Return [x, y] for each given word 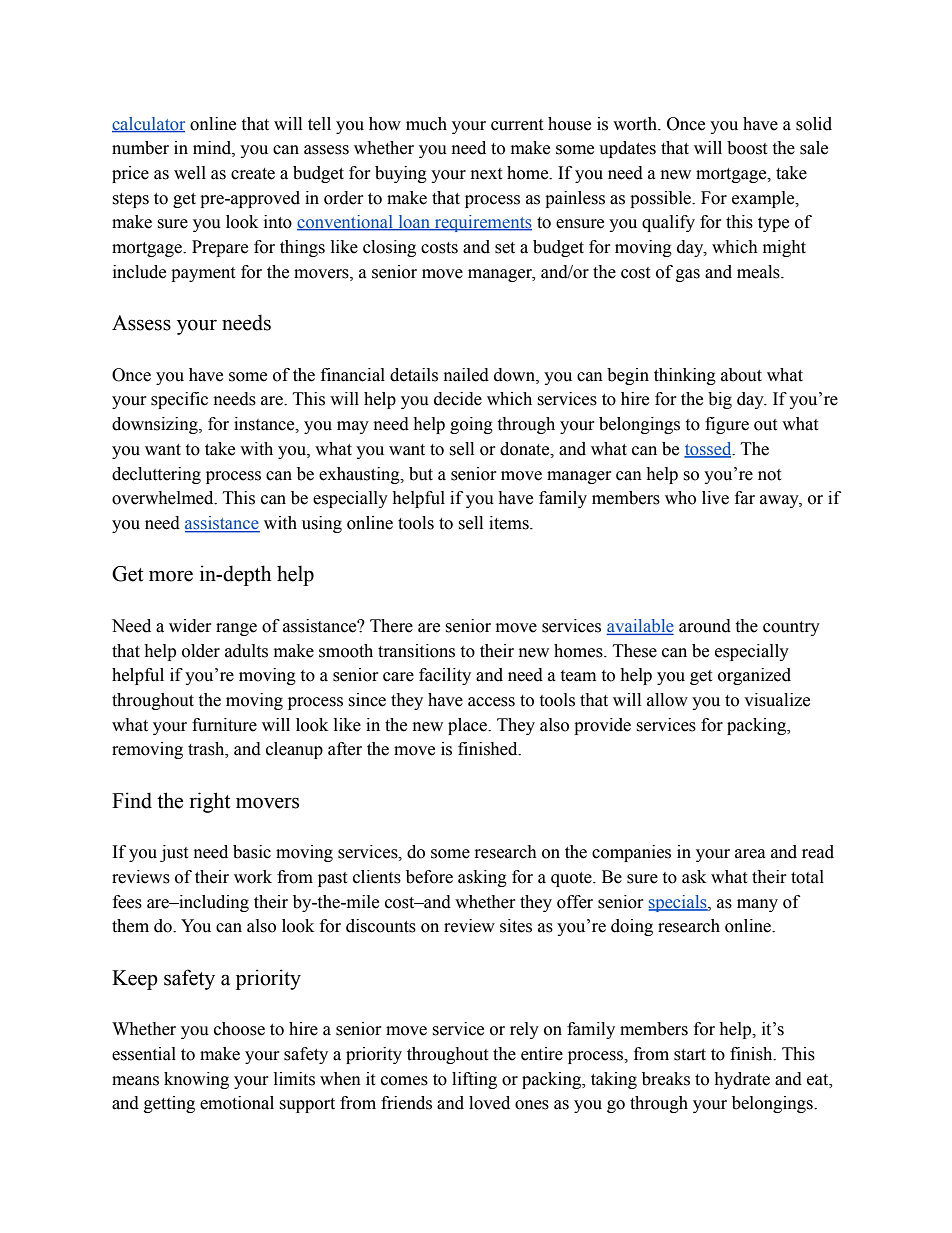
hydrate [742, 1080]
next [486, 174]
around [705, 626]
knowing [196, 1080]
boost [747, 148]
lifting [474, 1080]
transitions [416, 651]
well [190, 173]
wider [190, 626]
